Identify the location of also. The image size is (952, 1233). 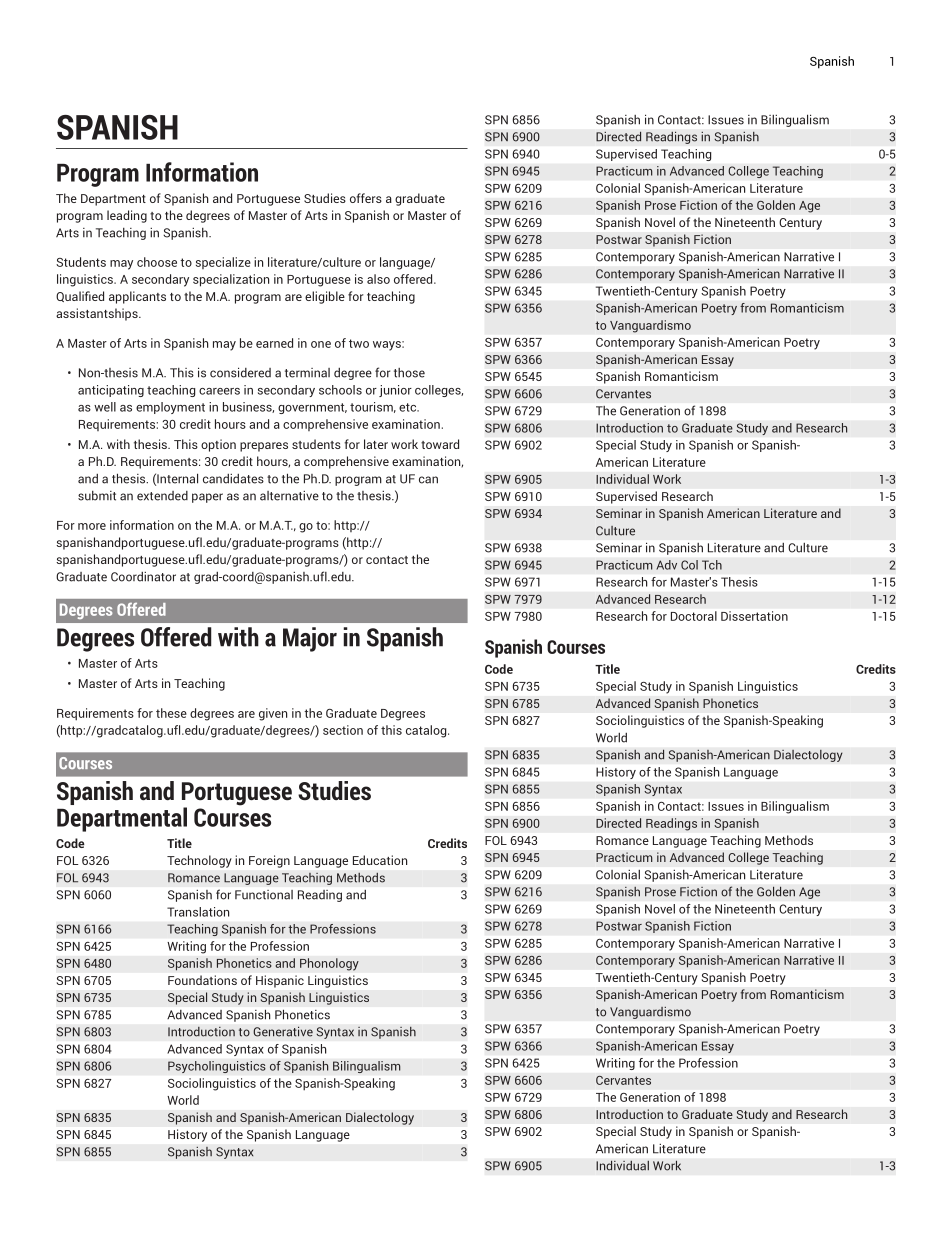
(378, 279).
